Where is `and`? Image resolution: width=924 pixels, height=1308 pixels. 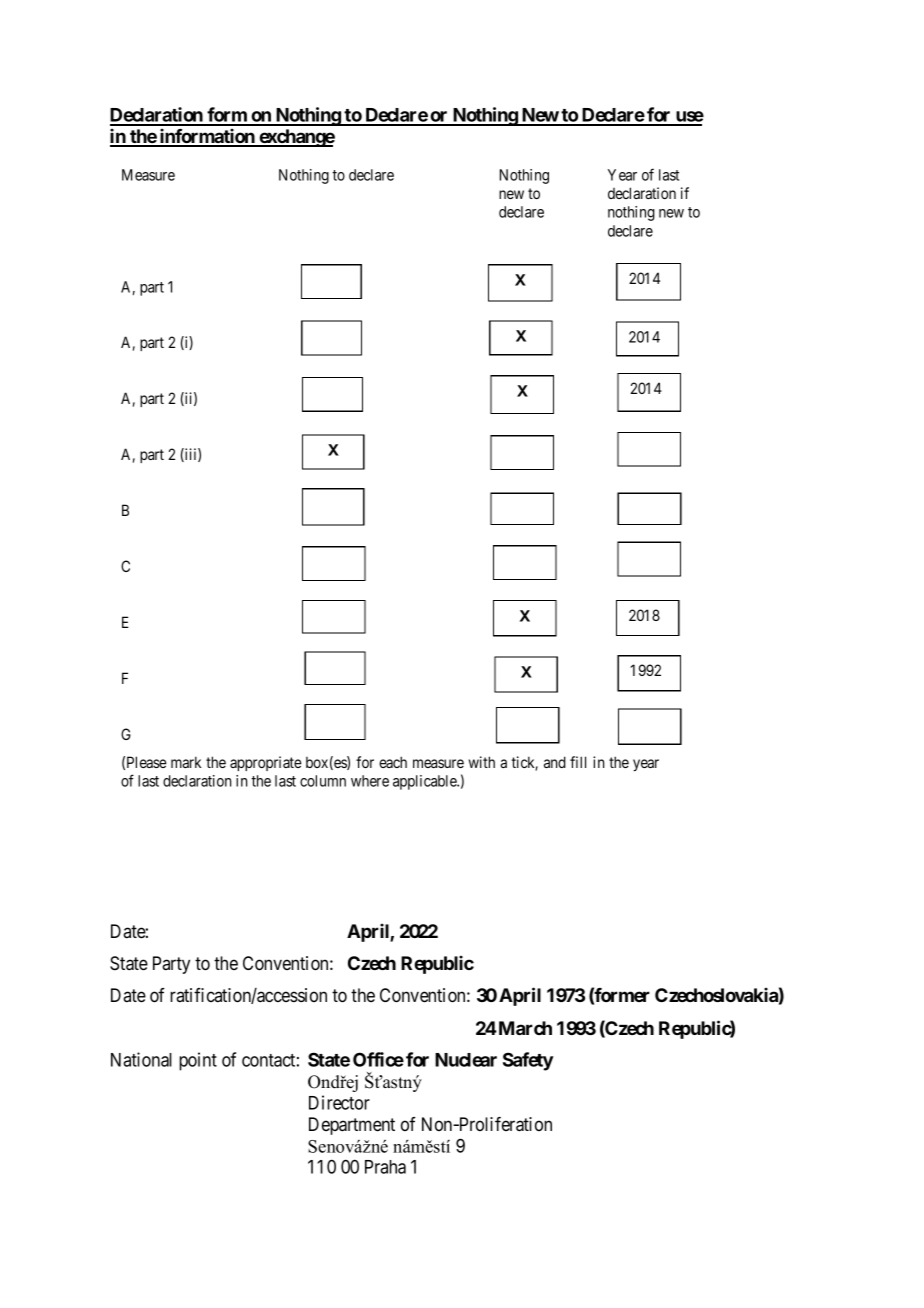 and is located at coordinates (555, 762).
